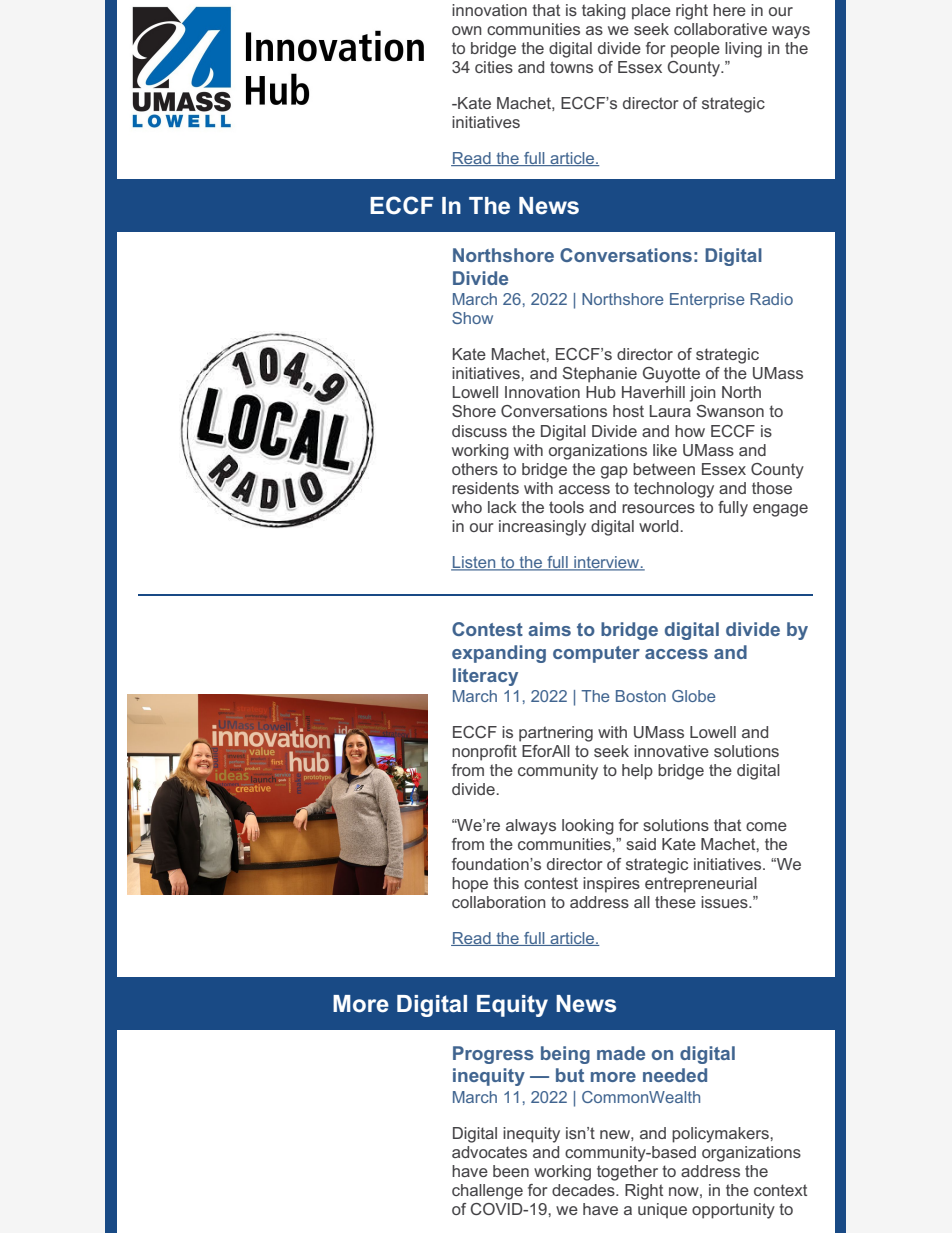 The width and height of the screenshot is (952, 1233). I want to click on help, so click(637, 772).
